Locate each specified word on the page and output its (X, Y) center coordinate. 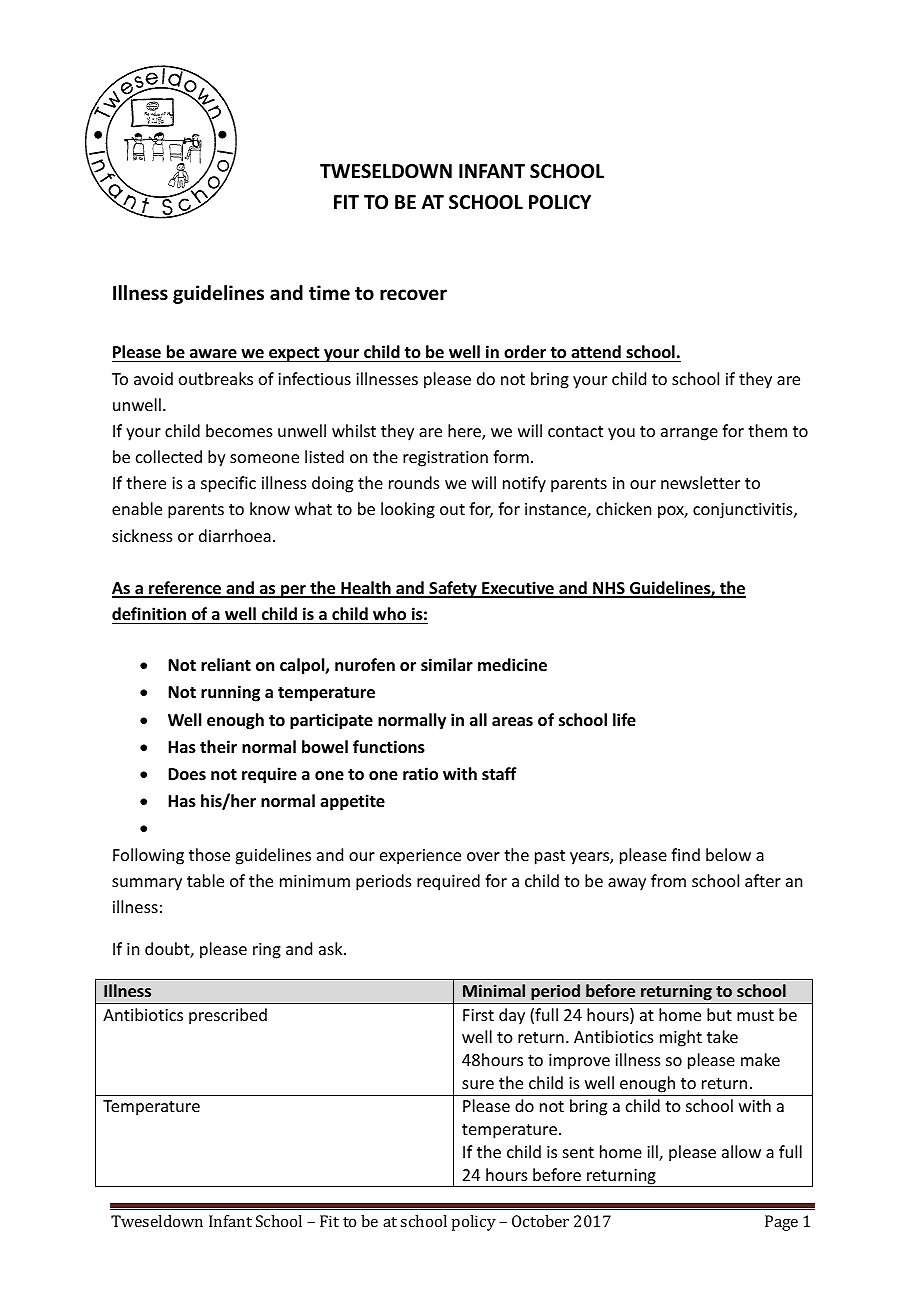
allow (741, 1151)
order (525, 353)
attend (596, 353)
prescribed (228, 1016)
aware (213, 355)
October (540, 1221)
